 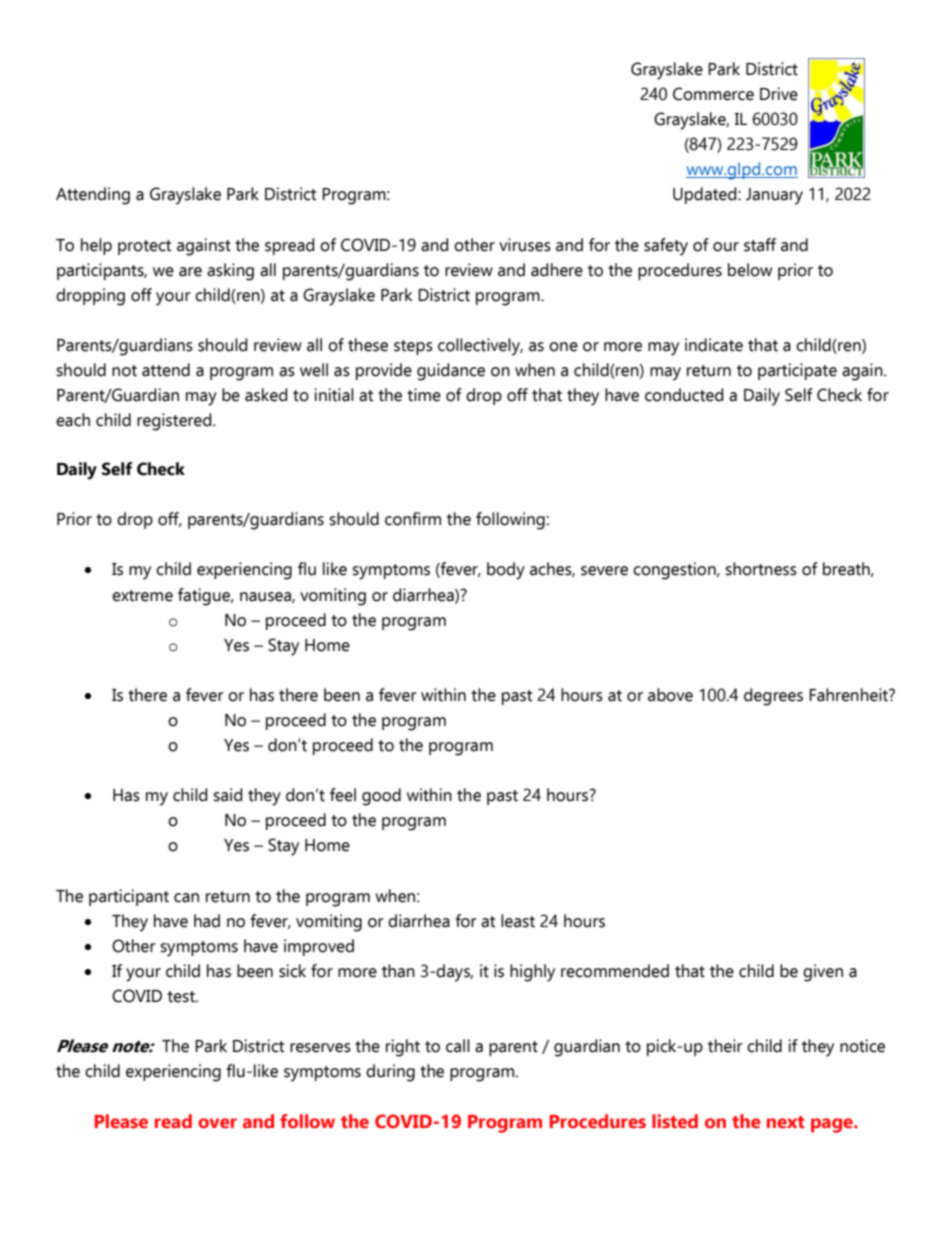 I want to click on viruses, so click(x=525, y=245).
